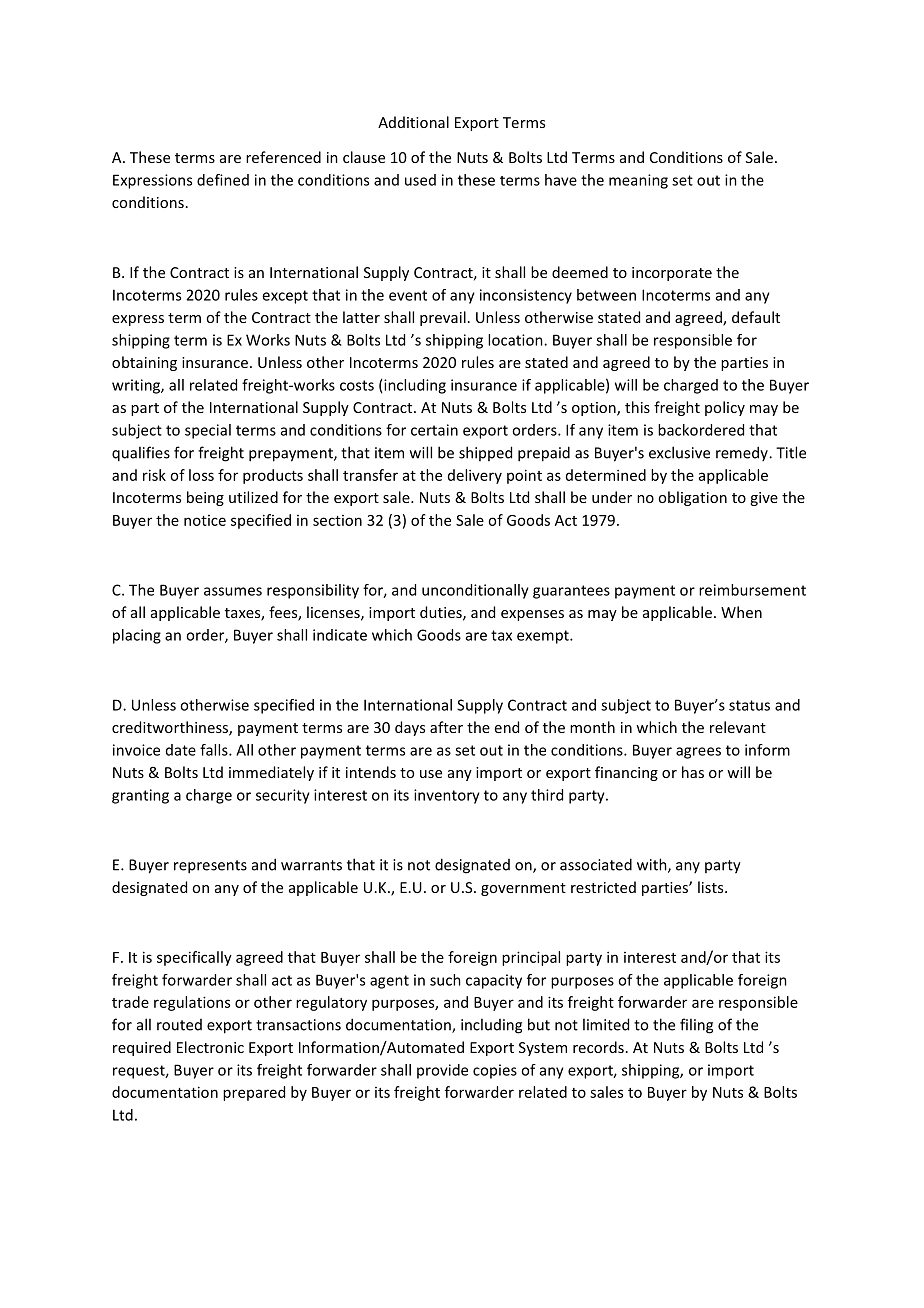 Image resolution: width=924 pixels, height=1308 pixels. I want to click on falls, so click(215, 750).
